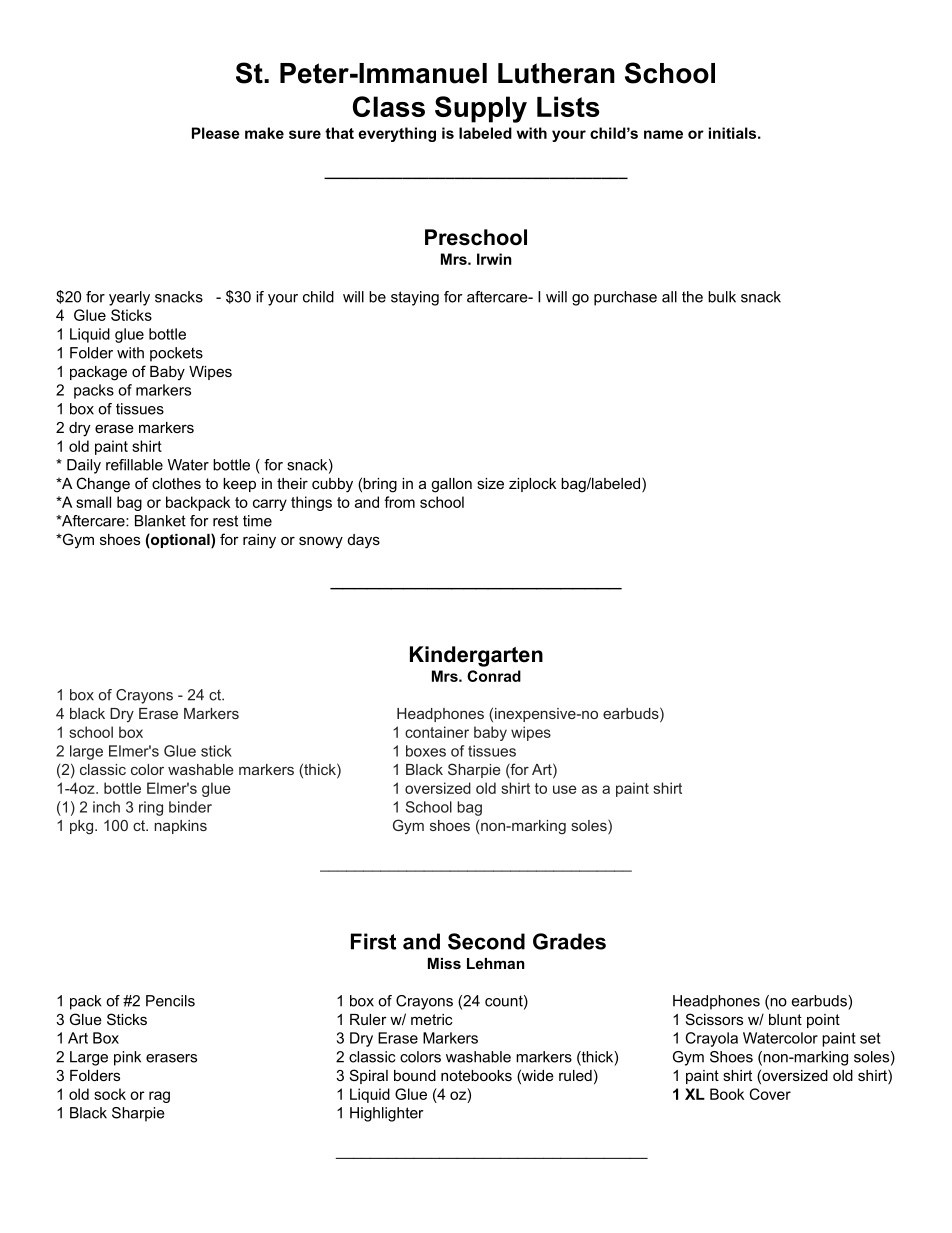  Describe the element at coordinates (663, 134) in the image. I see `name` at that location.
